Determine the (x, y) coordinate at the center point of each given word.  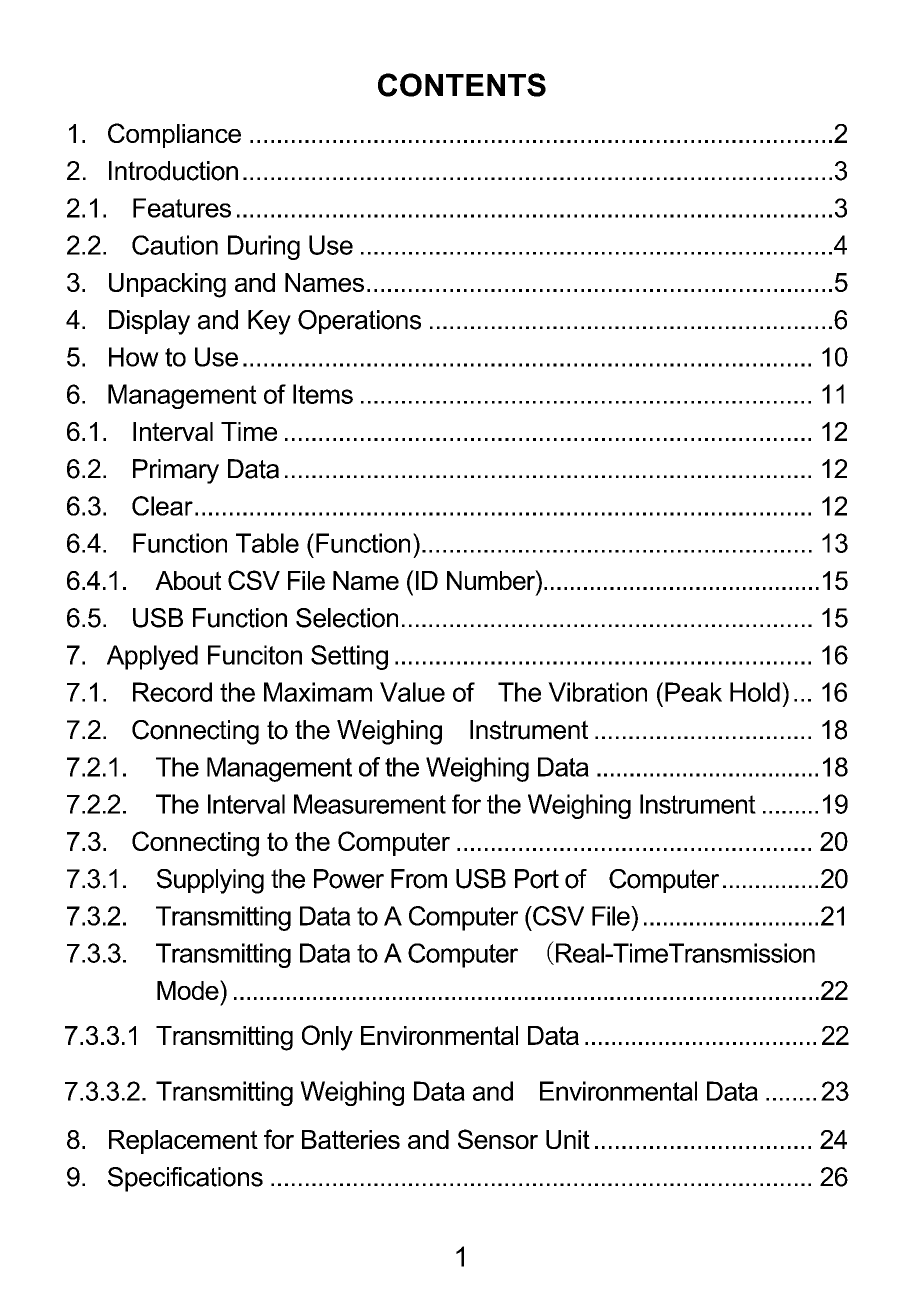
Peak (693, 692)
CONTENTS (462, 85)
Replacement (183, 1142)
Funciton (255, 655)
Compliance (174, 135)
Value (412, 692)
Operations (359, 322)
